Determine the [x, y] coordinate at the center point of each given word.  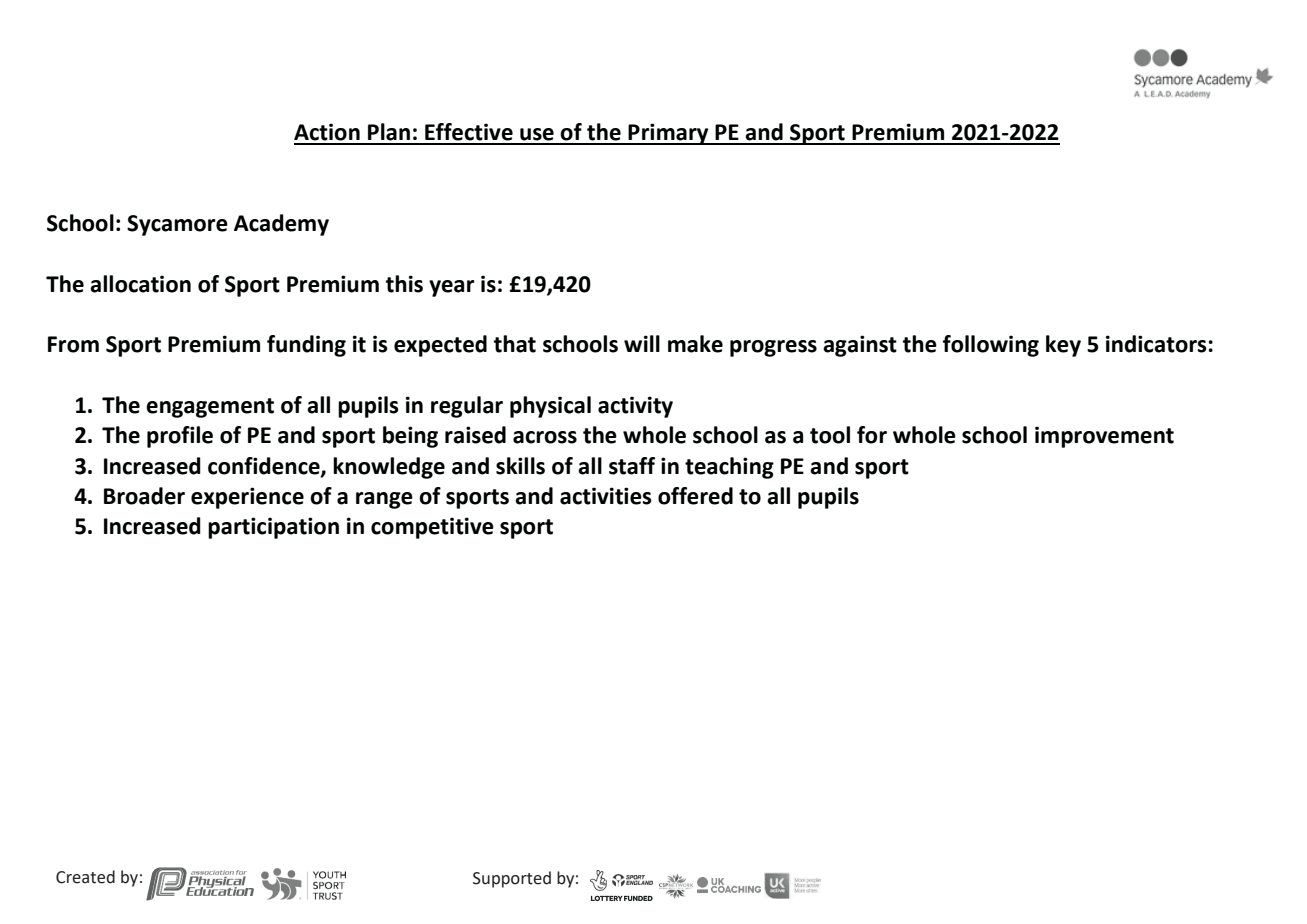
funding [306, 346]
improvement [1104, 437]
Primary [668, 134]
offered [695, 496]
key [1063, 346]
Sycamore [177, 225]
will [642, 343]
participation [273, 528]
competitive [432, 528]
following [991, 346]
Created [85, 877]
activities [606, 496]
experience [247, 498]
